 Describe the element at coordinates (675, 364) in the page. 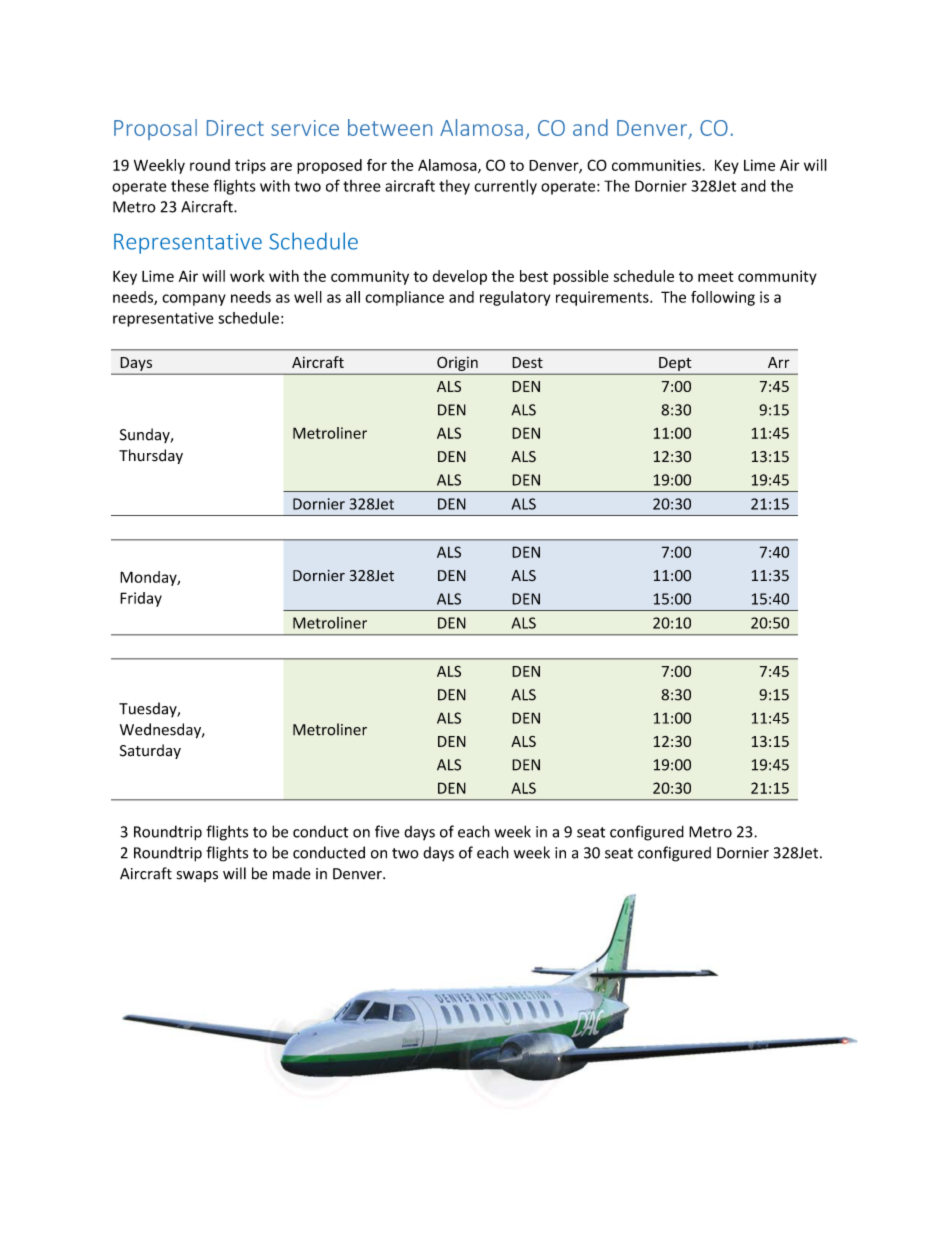

I see `Dept` at that location.
